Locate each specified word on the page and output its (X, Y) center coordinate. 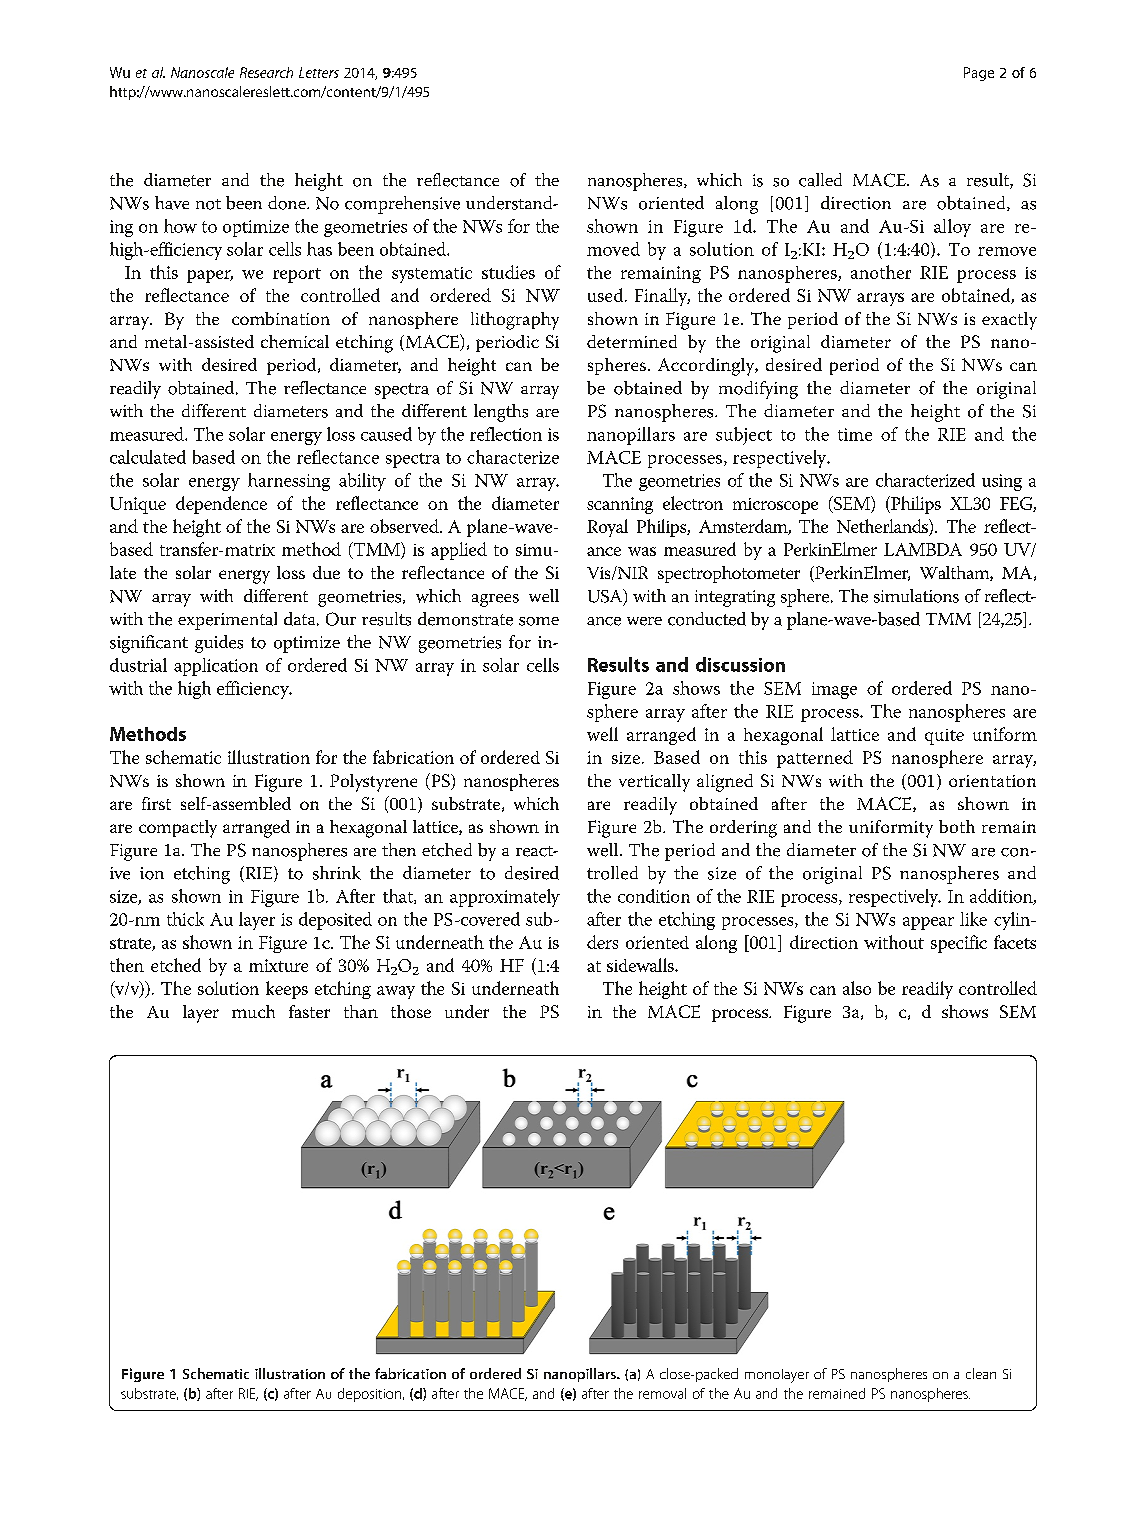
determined (632, 341)
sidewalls (641, 965)
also (857, 988)
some (539, 621)
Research (266, 72)
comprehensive (402, 205)
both (957, 826)
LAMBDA (923, 549)
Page (979, 74)
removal (662, 1393)
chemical (295, 341)
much (253, 1011)
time (855, 434)
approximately (505, 898)
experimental (227, 621)
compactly (178, 829)
